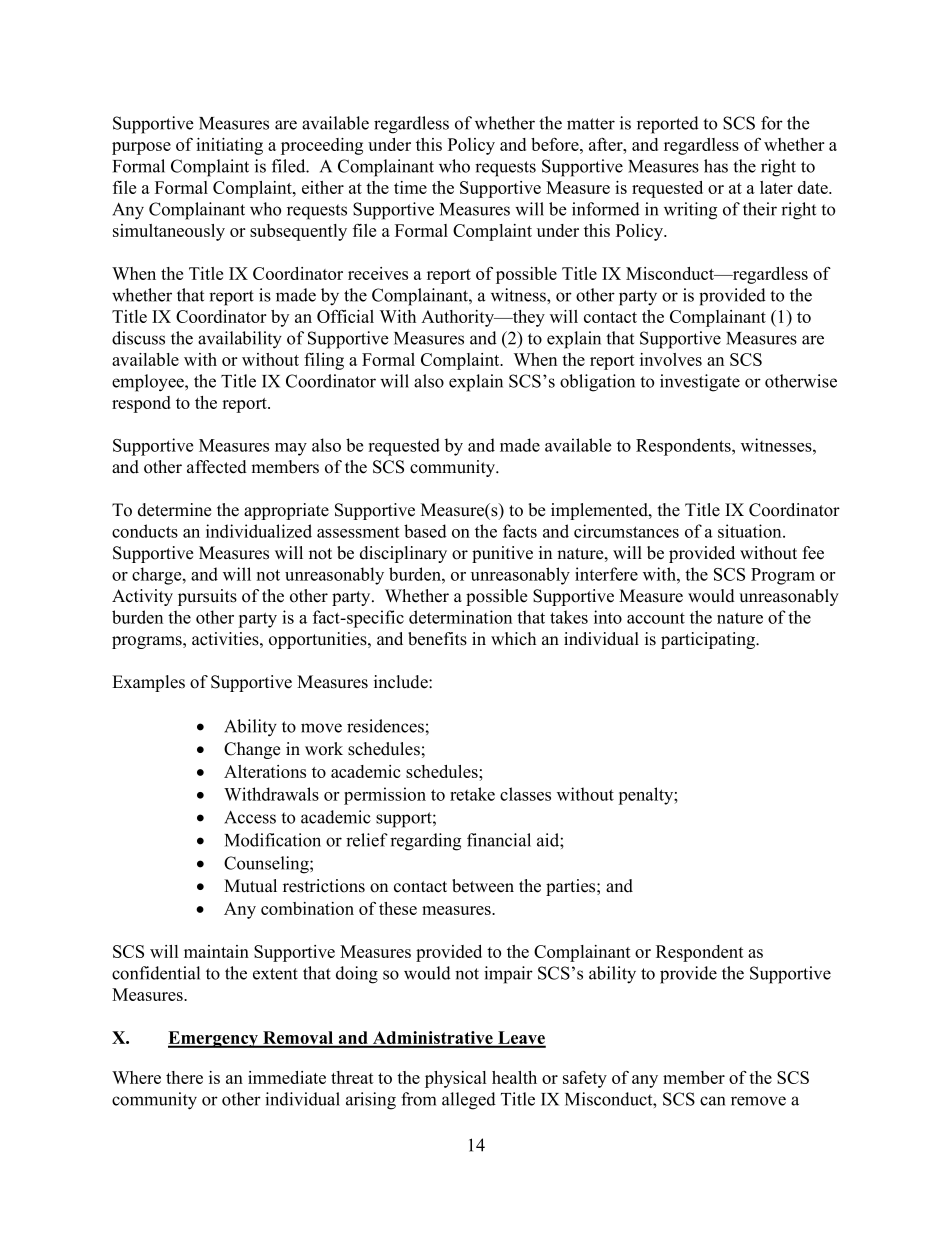 The height and width of the screenshot is (1233, 952). What do you see at coordinates (455, 1079) in the screenshot?
I see `physical` at bounding box center [455, 1079].
